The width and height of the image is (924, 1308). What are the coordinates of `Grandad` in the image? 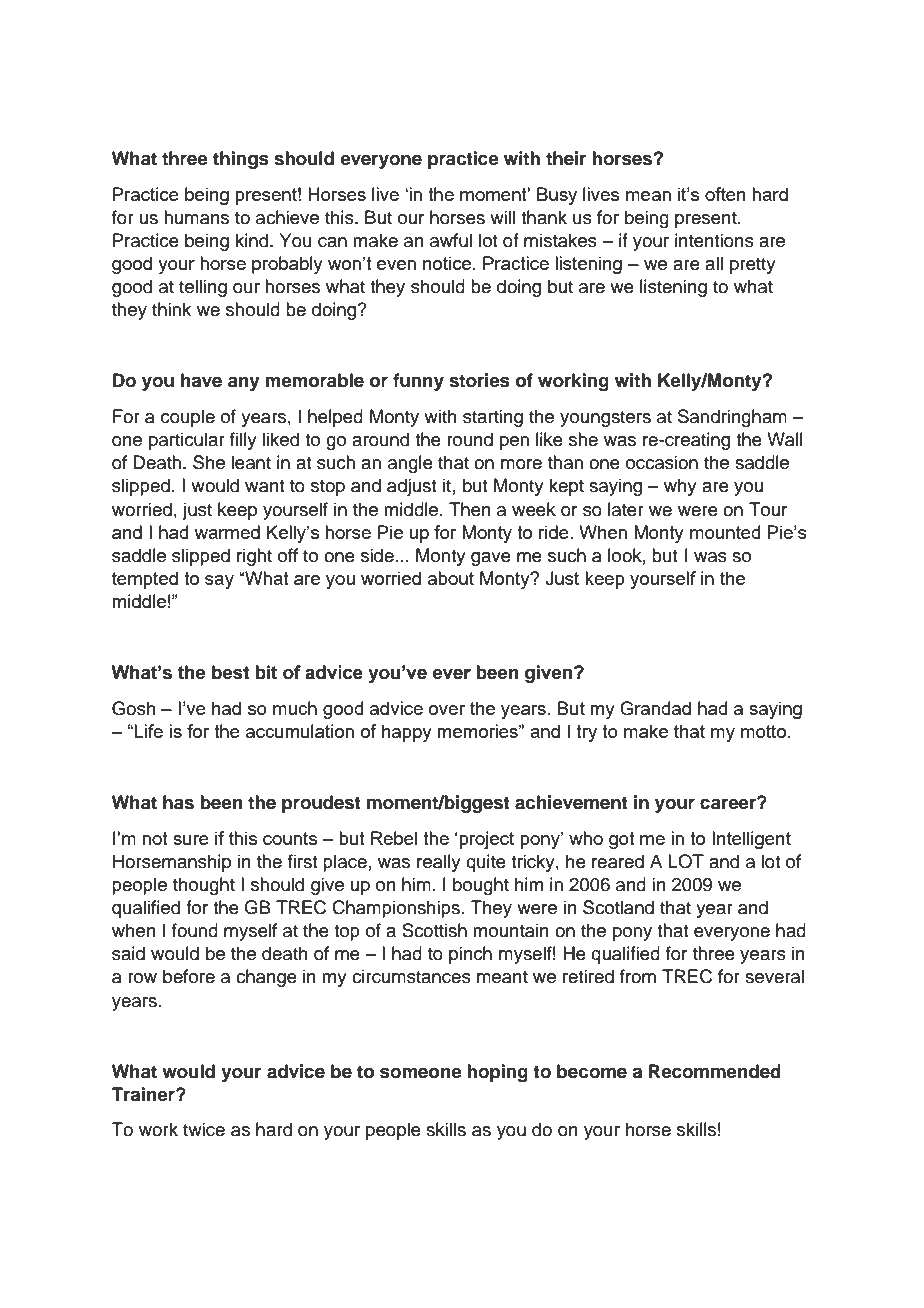 It's located at (655, 708).
